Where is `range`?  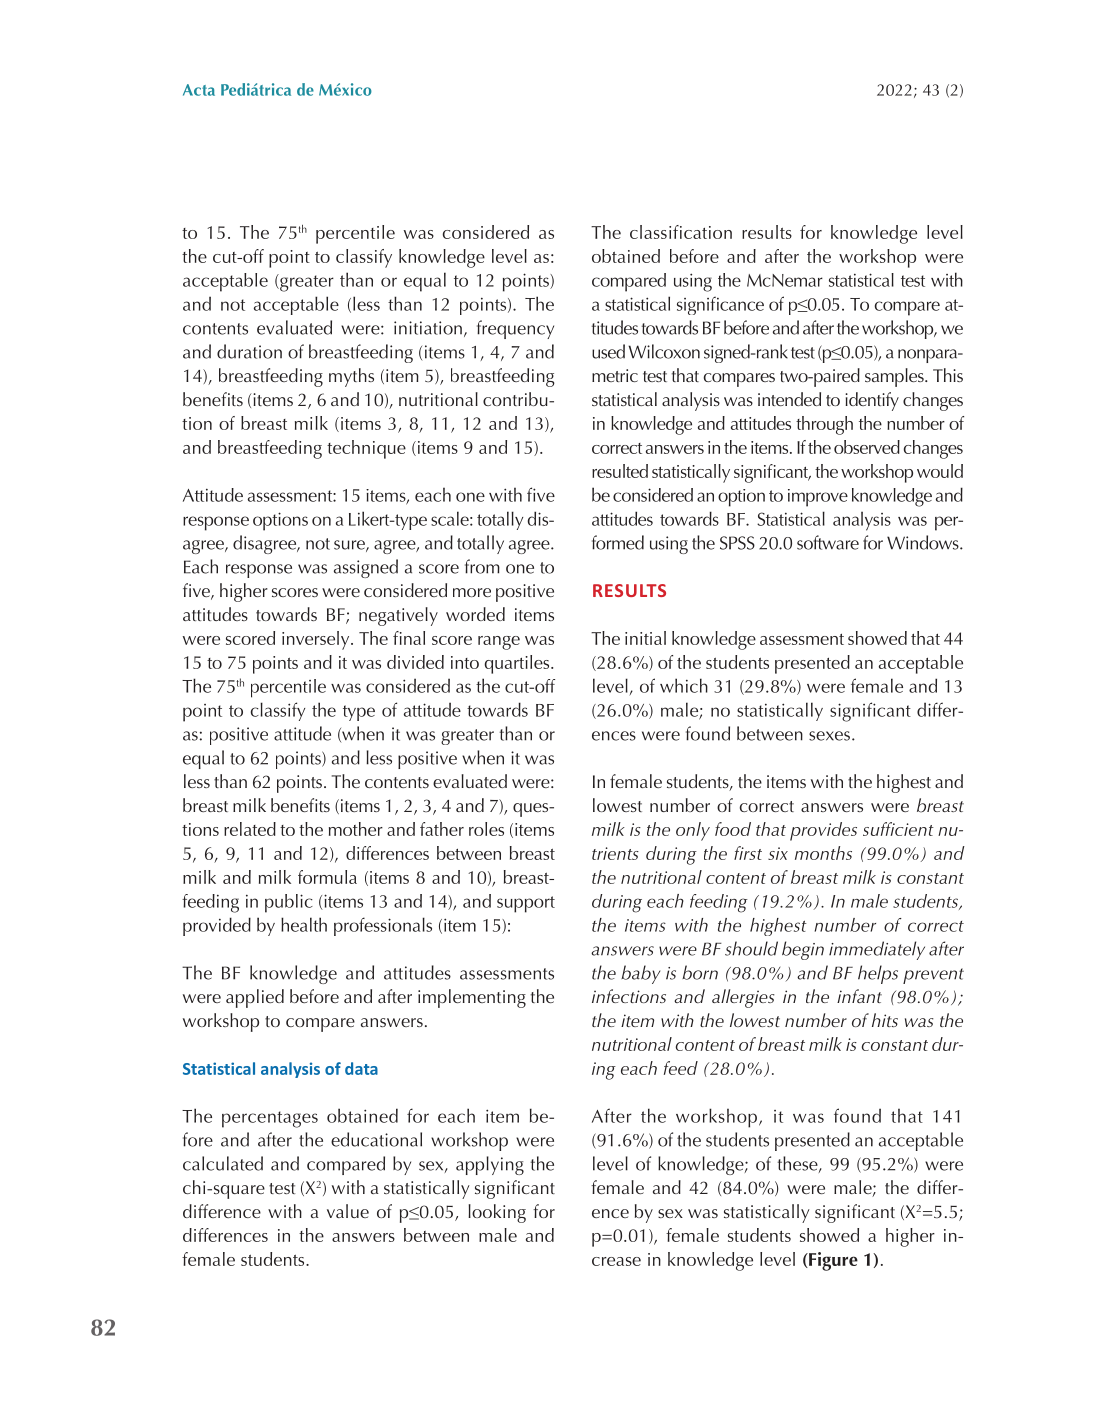 range is located at coordinates (499, 643).
